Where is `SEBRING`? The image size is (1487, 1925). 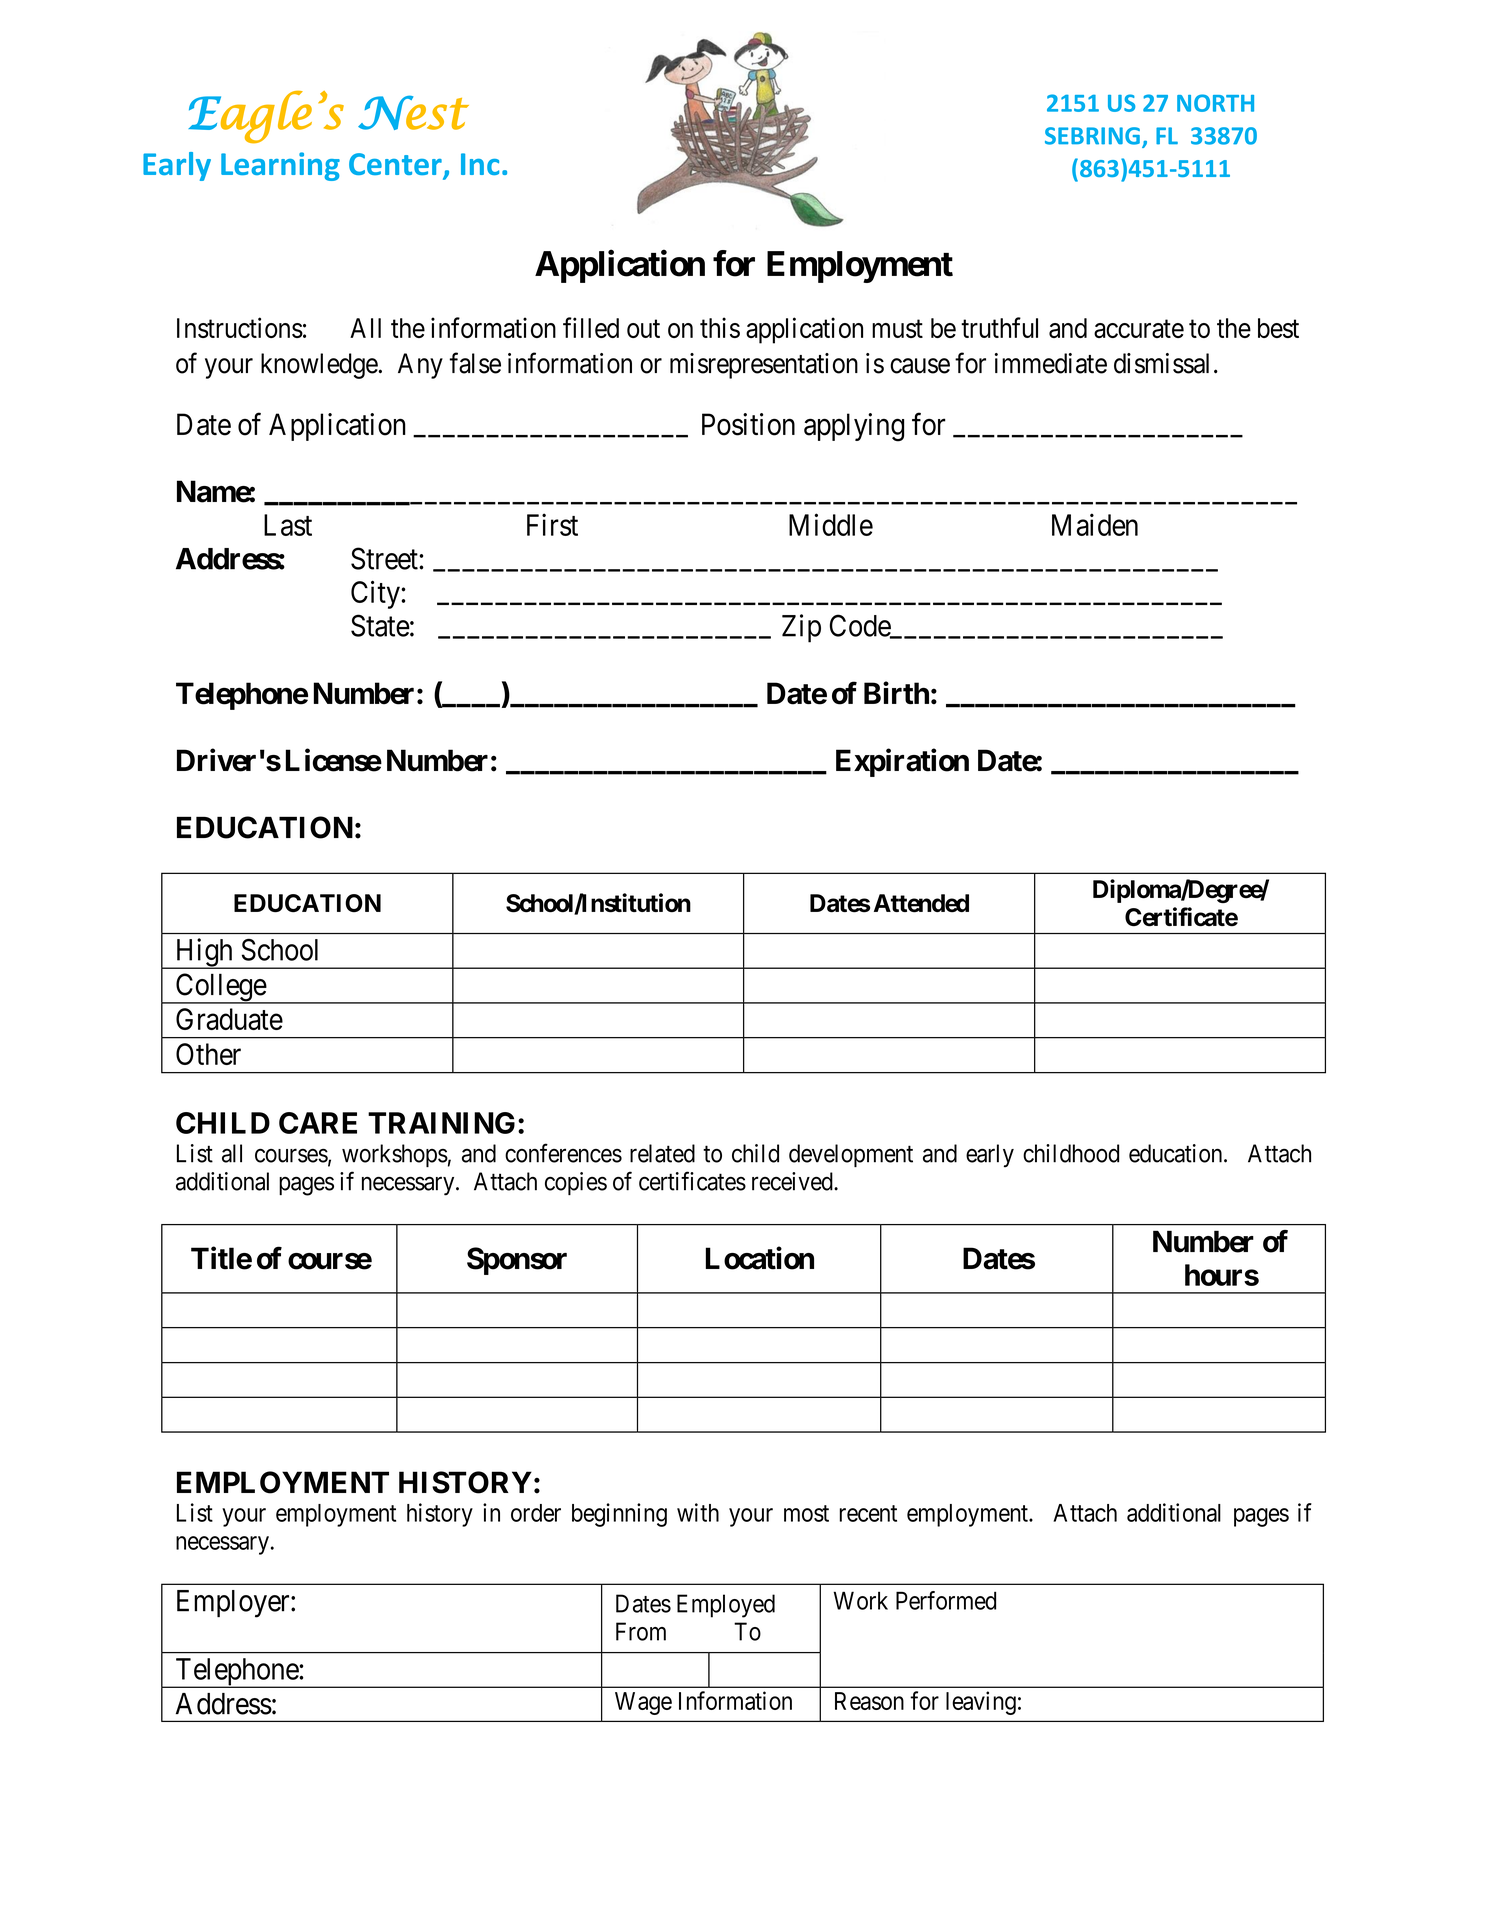
SEBRING is located at coordinates (1092, 136).
